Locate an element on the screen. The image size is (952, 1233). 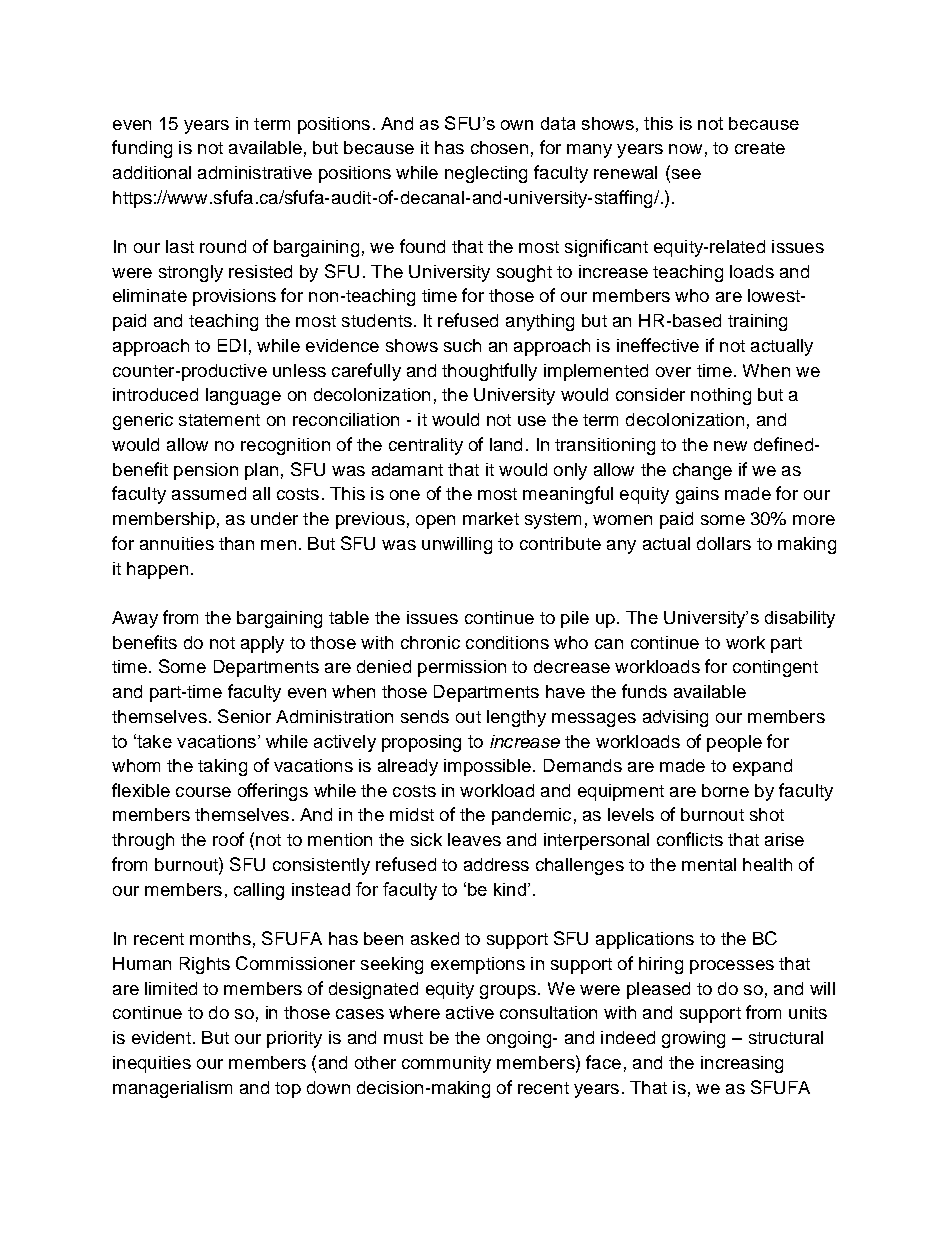
apply is located at coordinates (262, 644).
